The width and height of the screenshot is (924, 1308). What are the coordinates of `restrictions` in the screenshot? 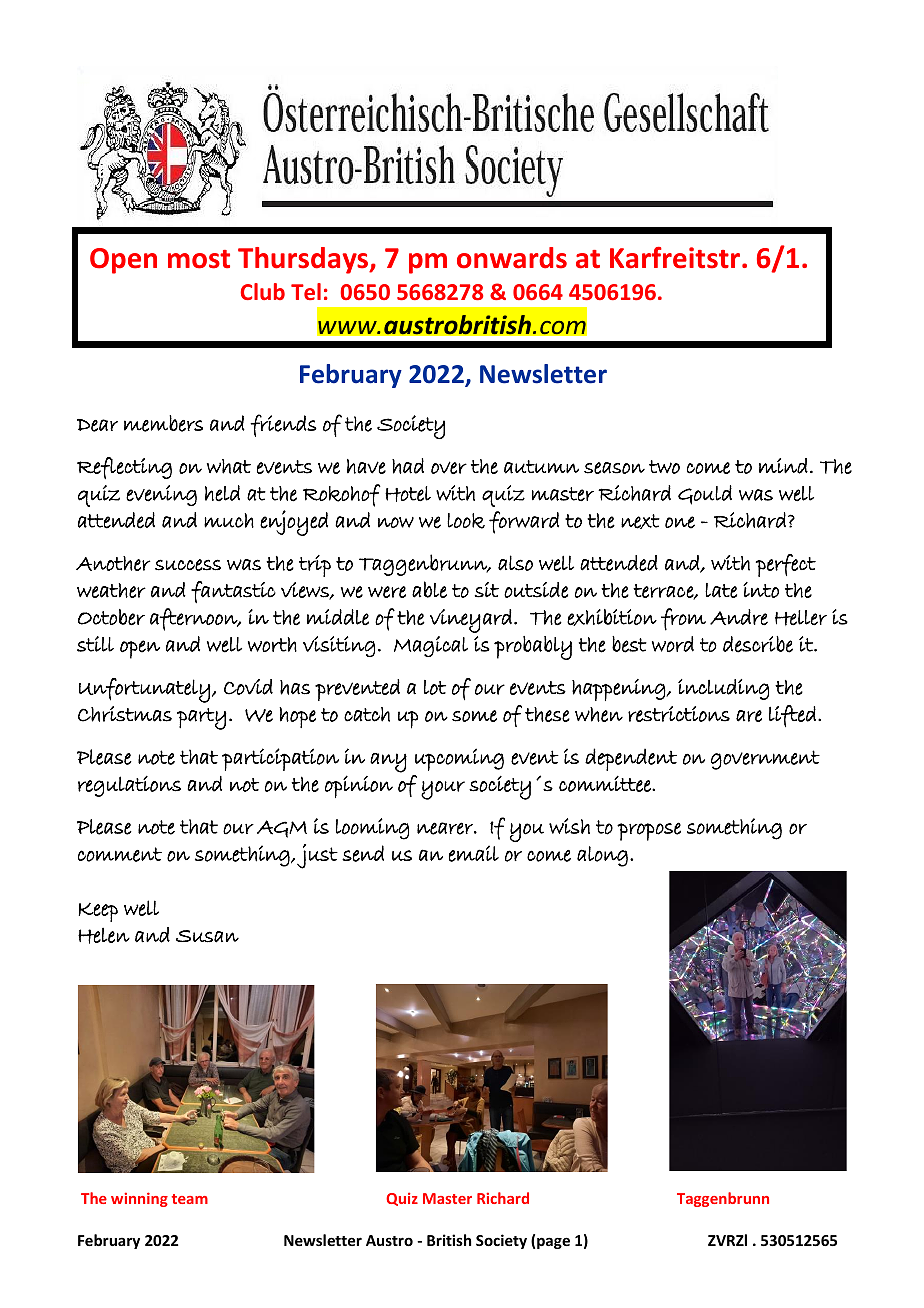 It's located at (679, 714).
